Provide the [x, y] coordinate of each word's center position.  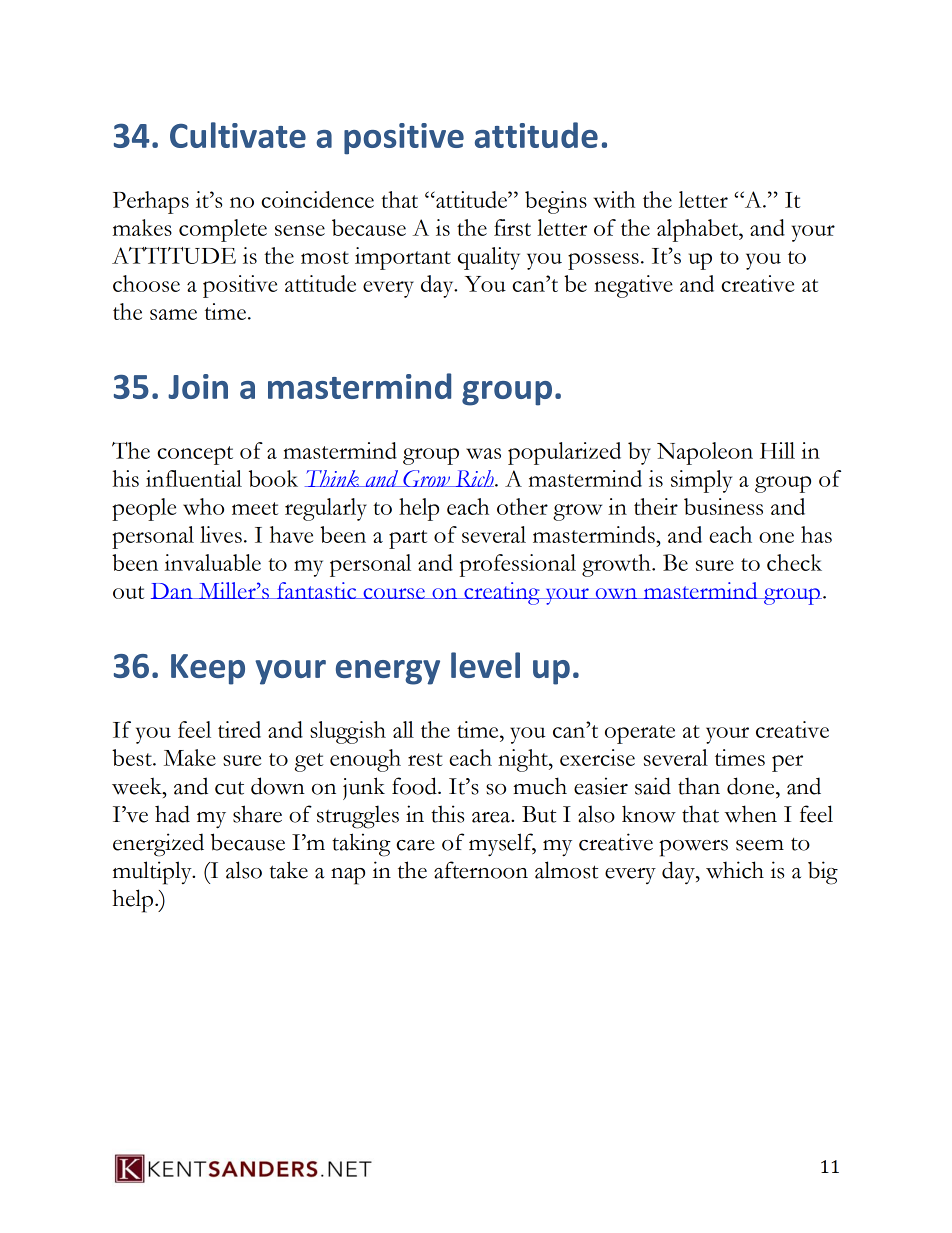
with [614, 199]
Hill [777, 450]
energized [158, 845]
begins [556, 202]
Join [198, 386]
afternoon [481, 870]
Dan [173, 591]
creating [502, 593]
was [483, 453]
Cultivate [238, 135]
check [794, 562]
